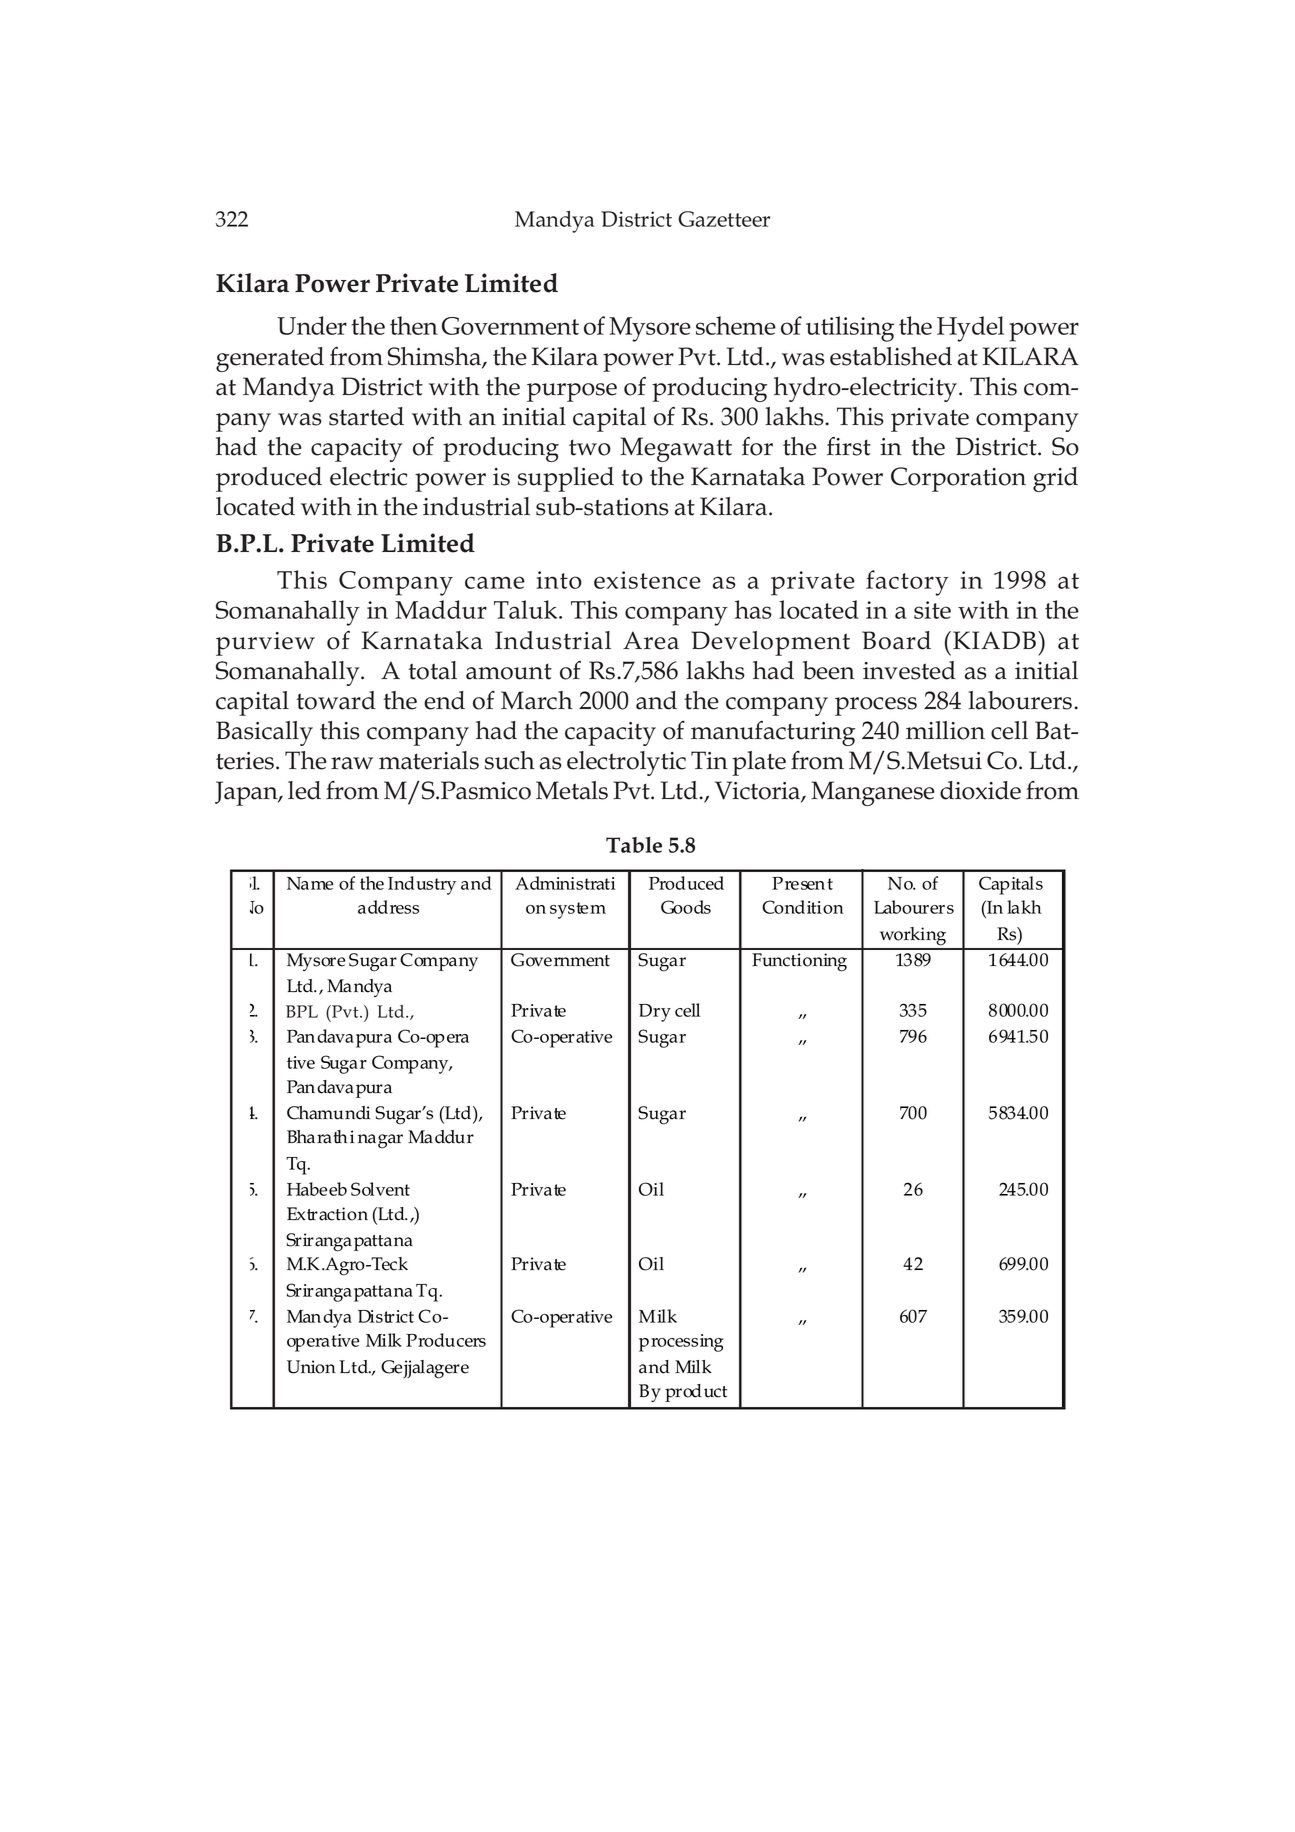 The width and height of the page is (1295, 1832). What do you see at coordinates (932, 610) in the page?
I see `site` at bounding box center [932, 610].
